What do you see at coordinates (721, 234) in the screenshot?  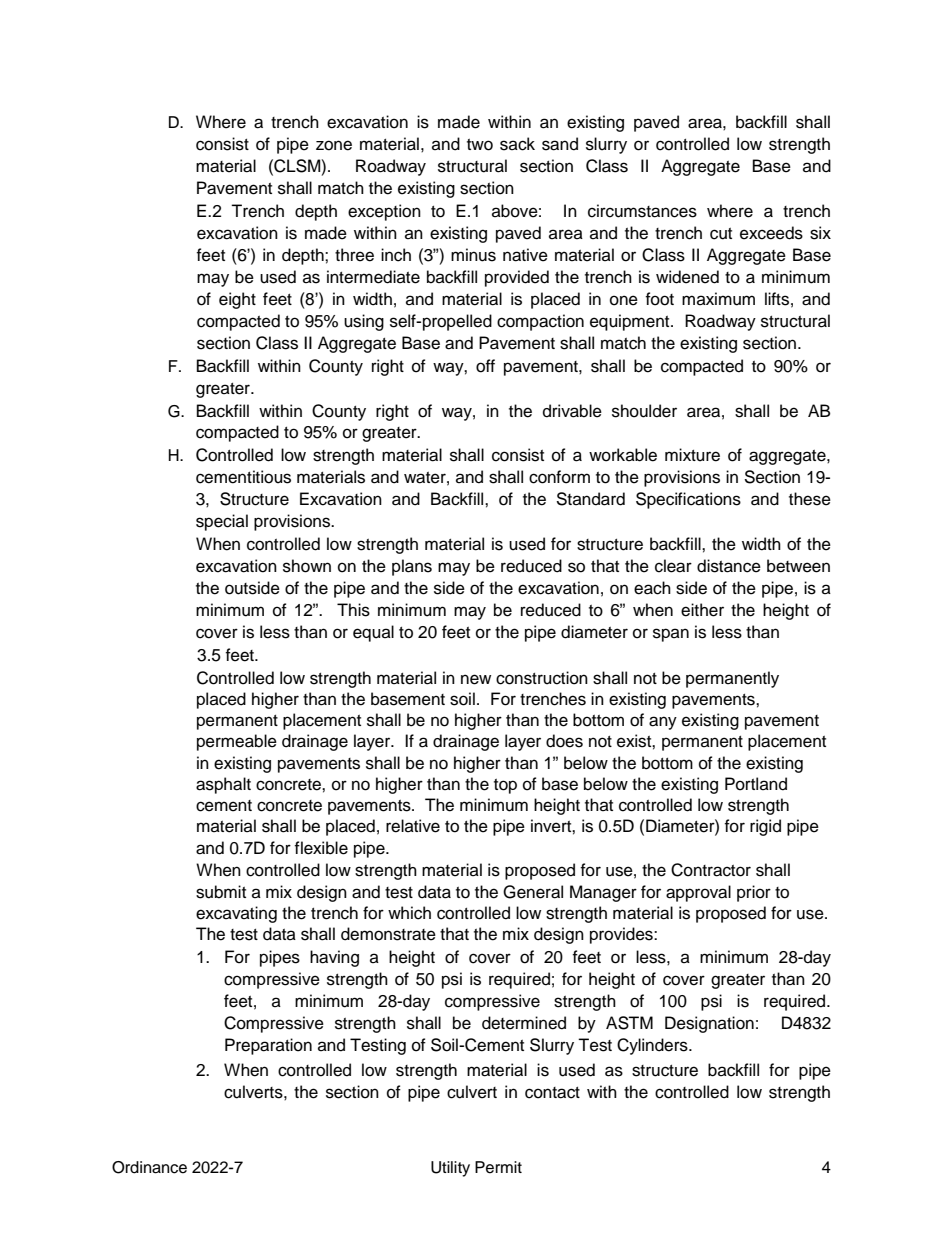 I see `cut` at bounding box center [721, 234].
